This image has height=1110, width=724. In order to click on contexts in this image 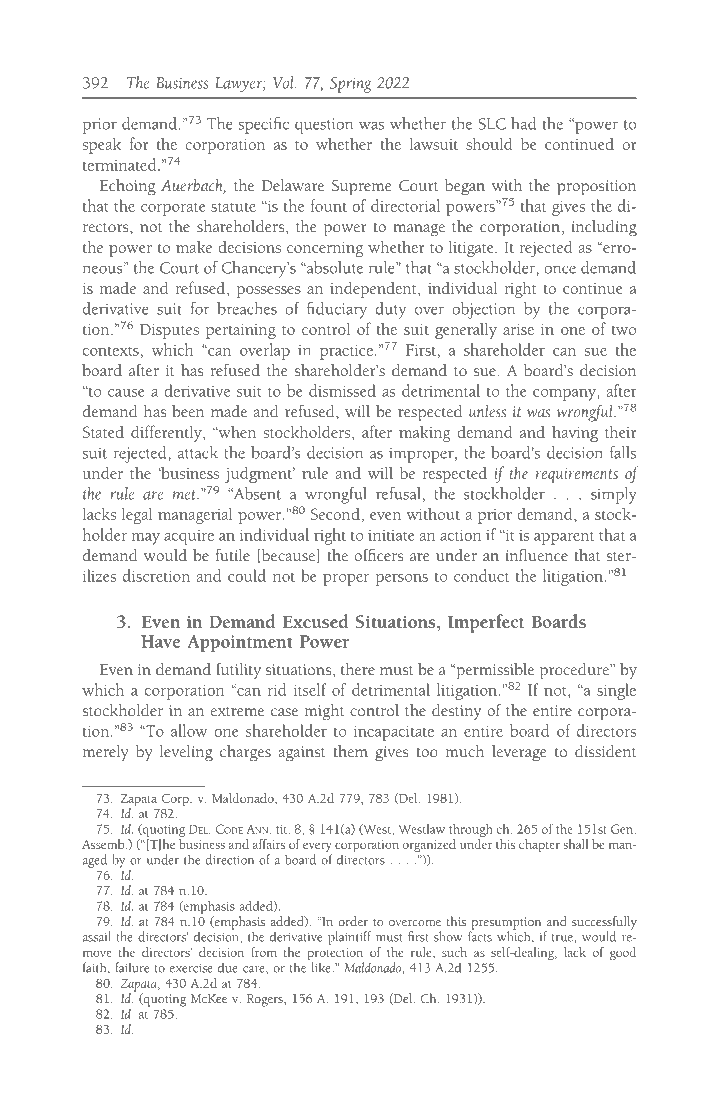, I will do `click(111, 351)`.
